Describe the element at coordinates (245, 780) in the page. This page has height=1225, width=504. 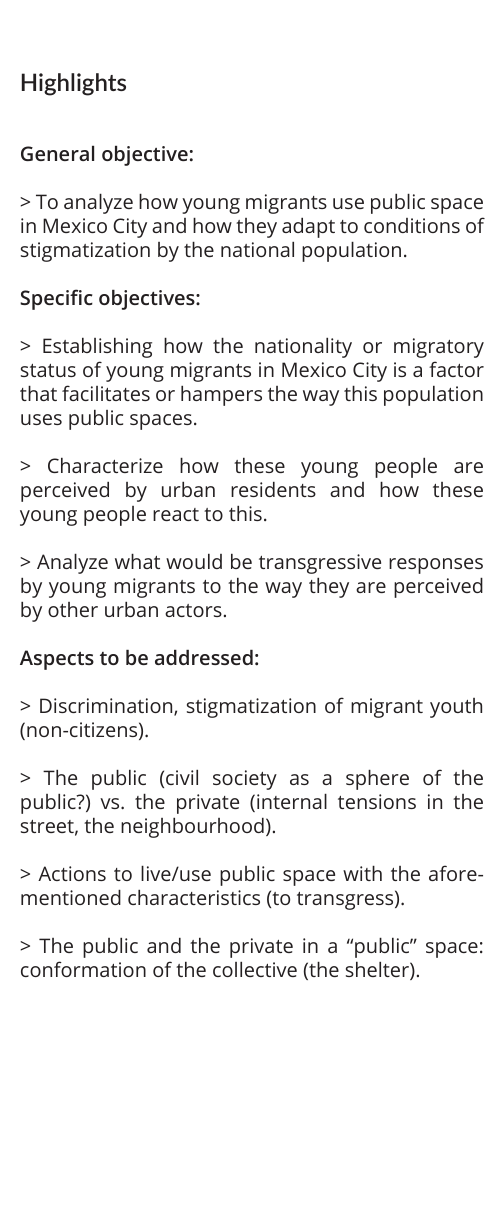
I see `society` at that location.
